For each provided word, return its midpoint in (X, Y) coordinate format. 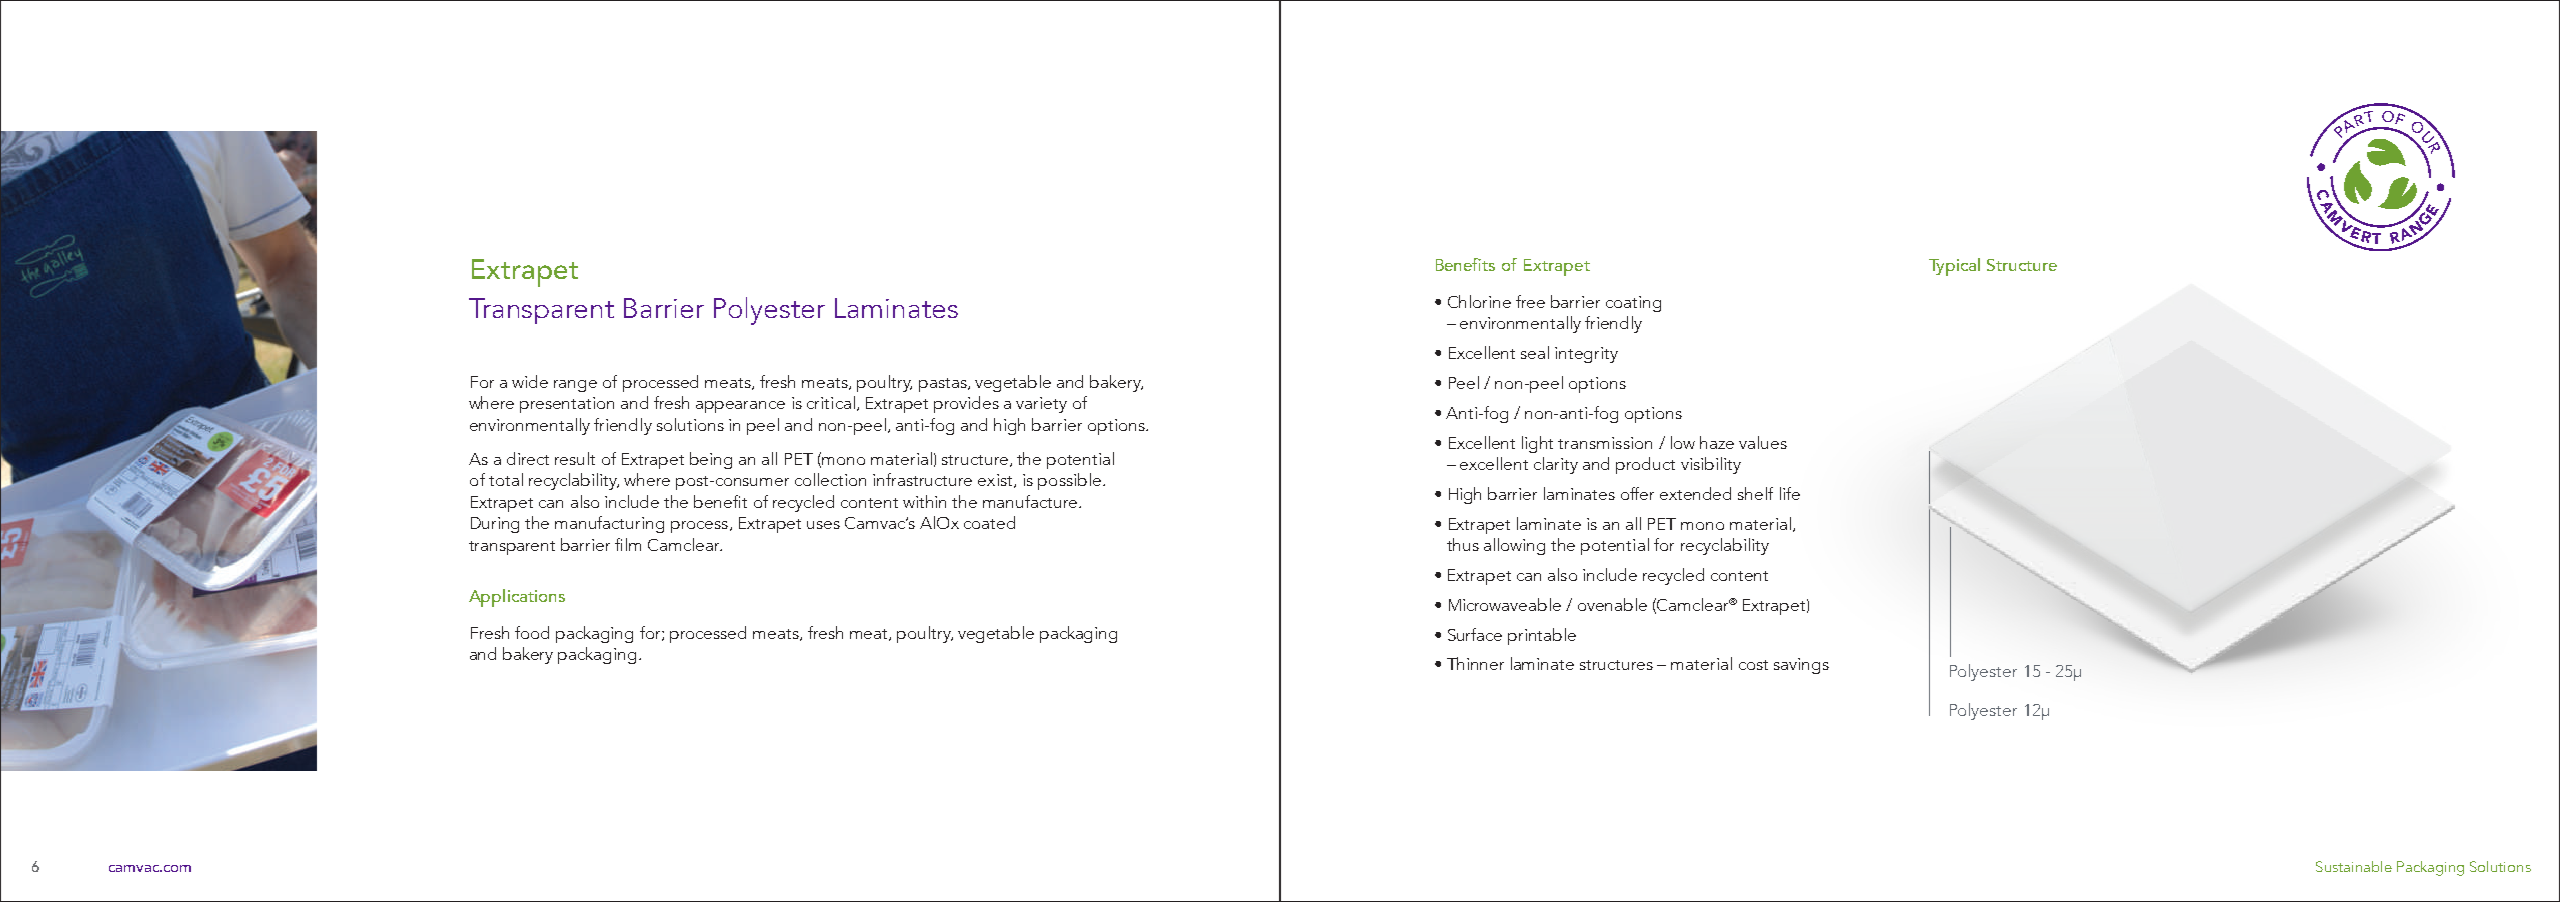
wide (530, 381)
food (532, 632)
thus (1463, 544)
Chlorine (1479, 301)
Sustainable (2354, 866)
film (628, 544)
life (1790, 493)
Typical (1954, 267)
